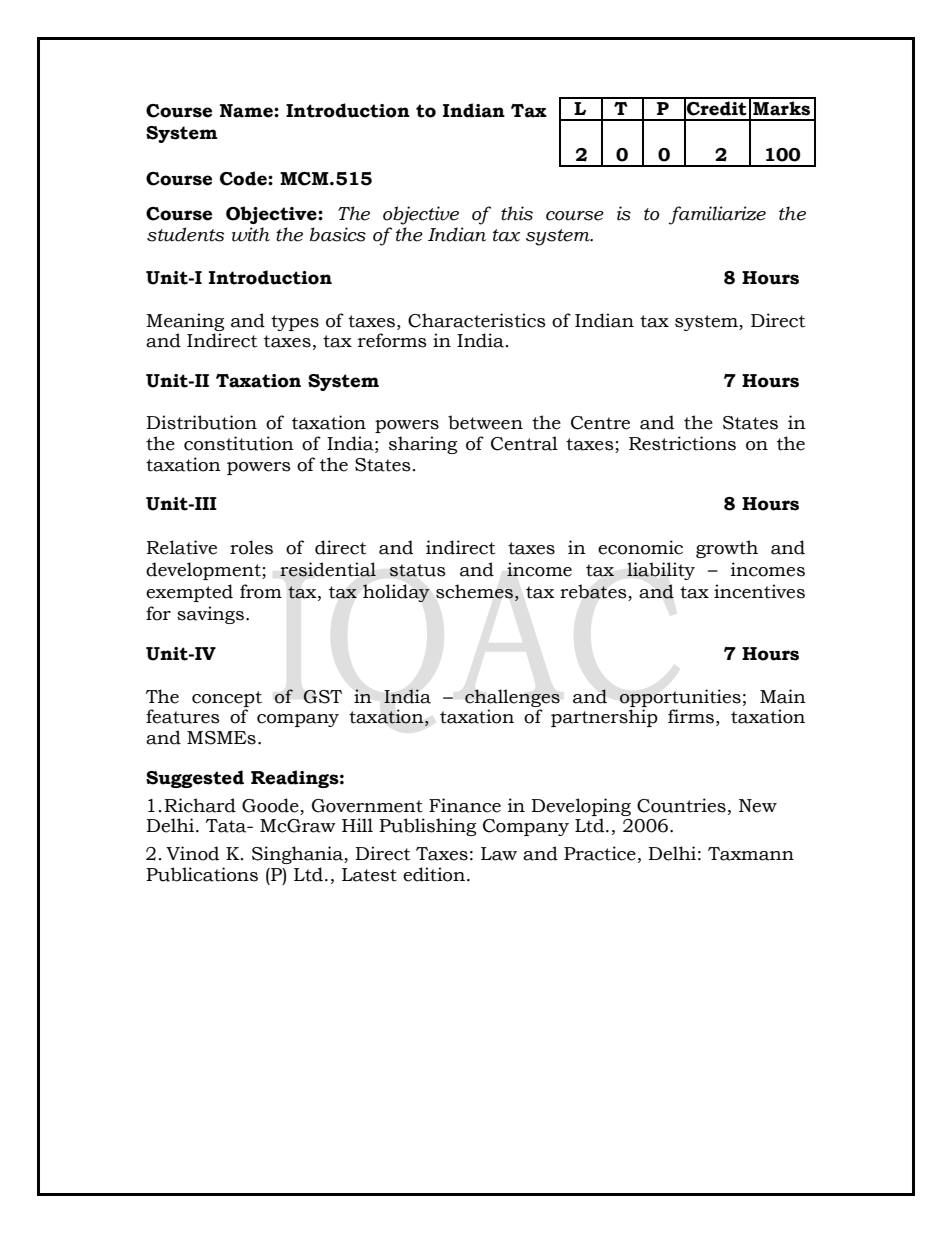 Image resolution: width=952 pixels, height=1233 pixels. I want to click on this, so click(517, 213).
